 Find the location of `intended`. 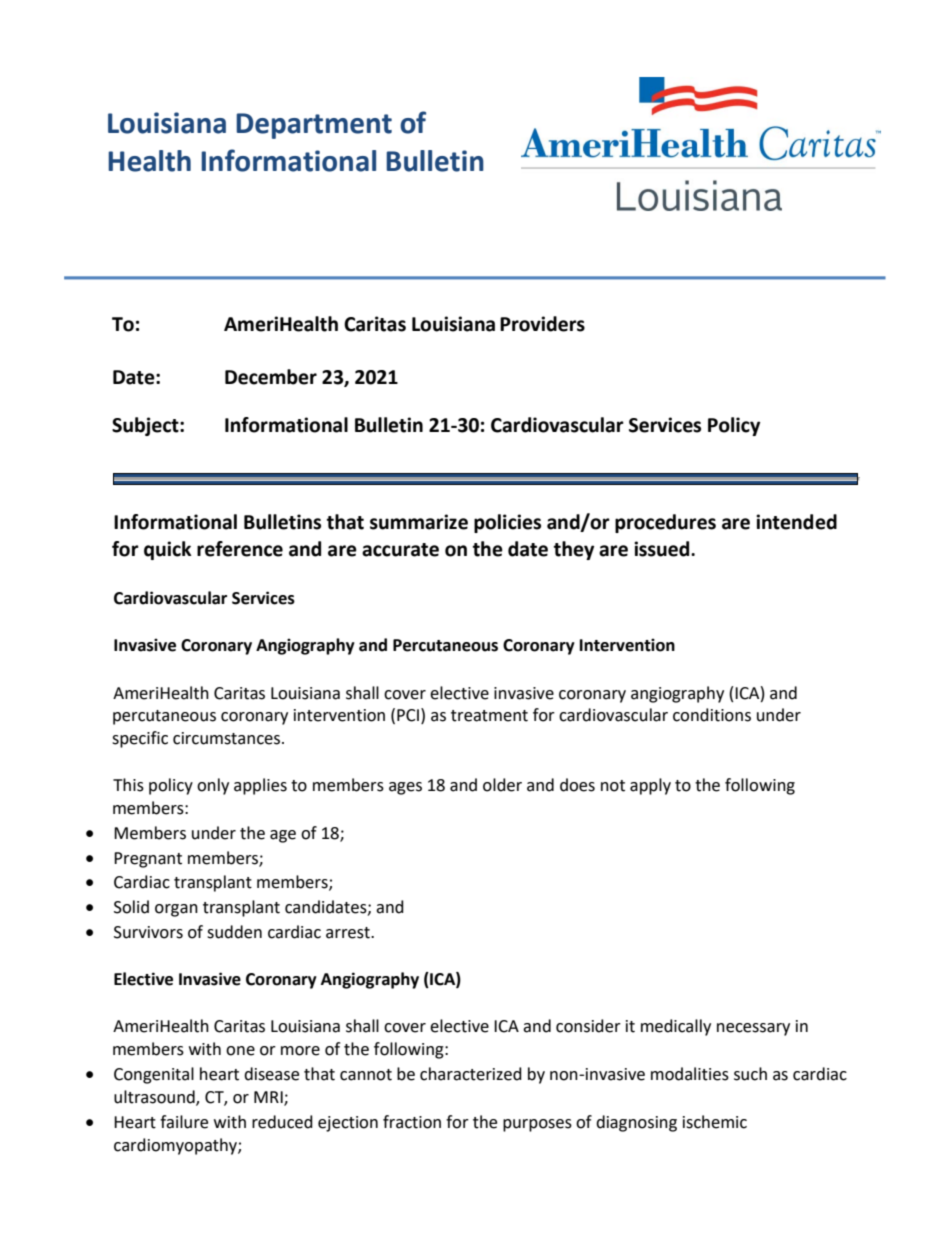

intended is located at coordinates (796, 522).
